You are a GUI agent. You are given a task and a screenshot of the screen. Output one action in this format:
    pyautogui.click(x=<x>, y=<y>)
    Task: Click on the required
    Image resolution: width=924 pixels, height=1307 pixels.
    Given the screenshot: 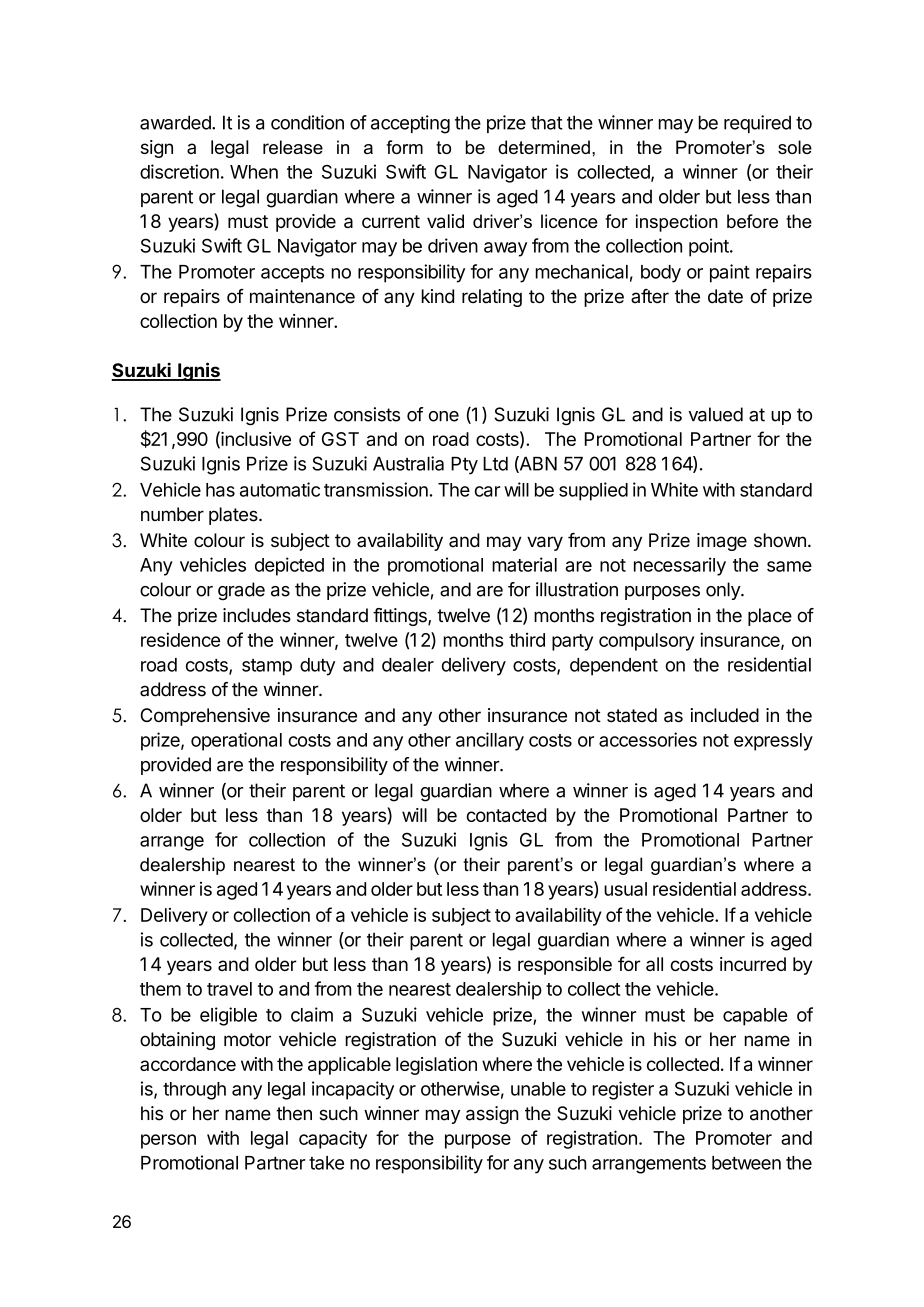 What is the action you would take?
    pyautogui.click(x=757, y=124)
